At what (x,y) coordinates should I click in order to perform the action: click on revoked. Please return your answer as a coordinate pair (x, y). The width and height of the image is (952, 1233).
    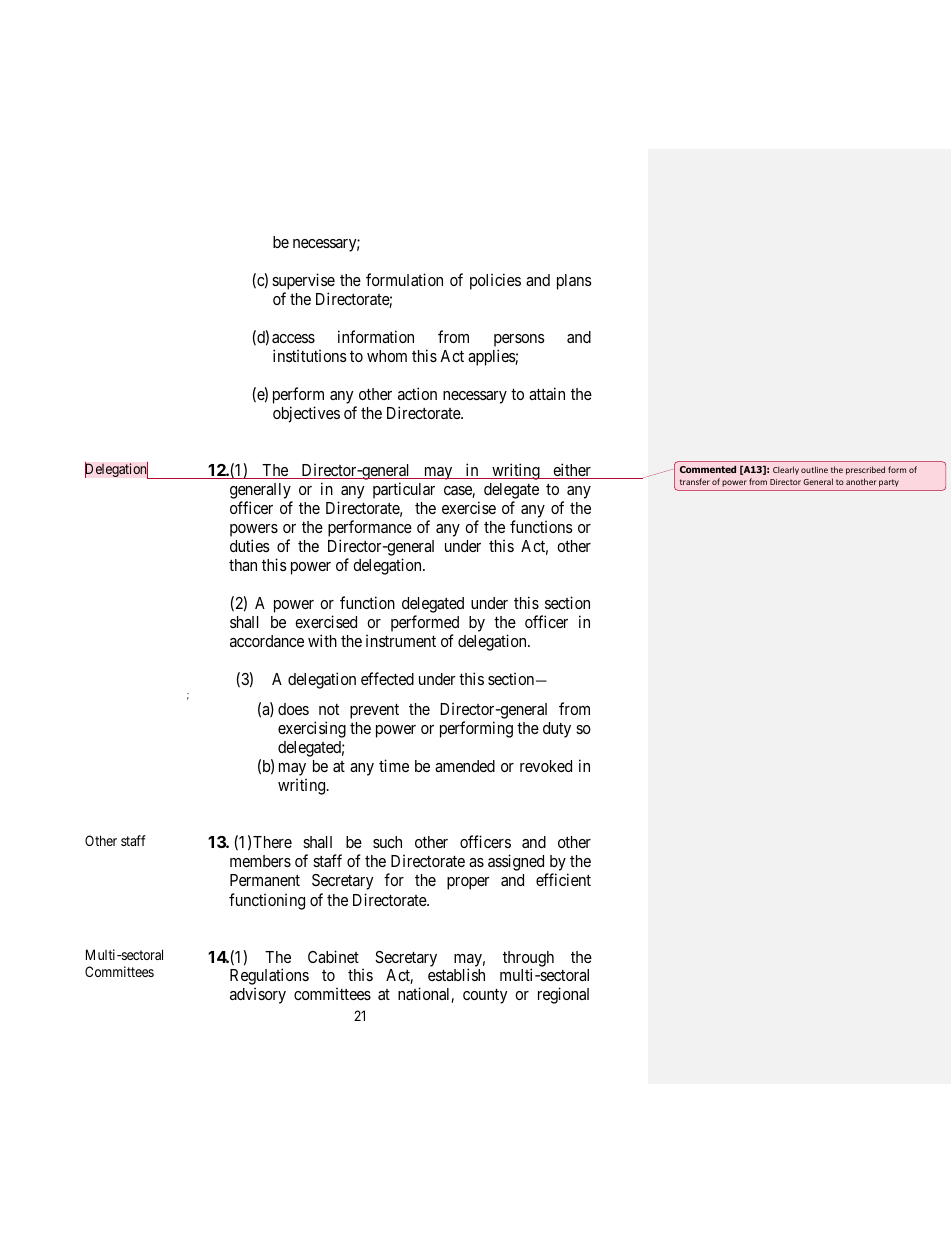
    Looking at the image, I should click on (546, 766).
